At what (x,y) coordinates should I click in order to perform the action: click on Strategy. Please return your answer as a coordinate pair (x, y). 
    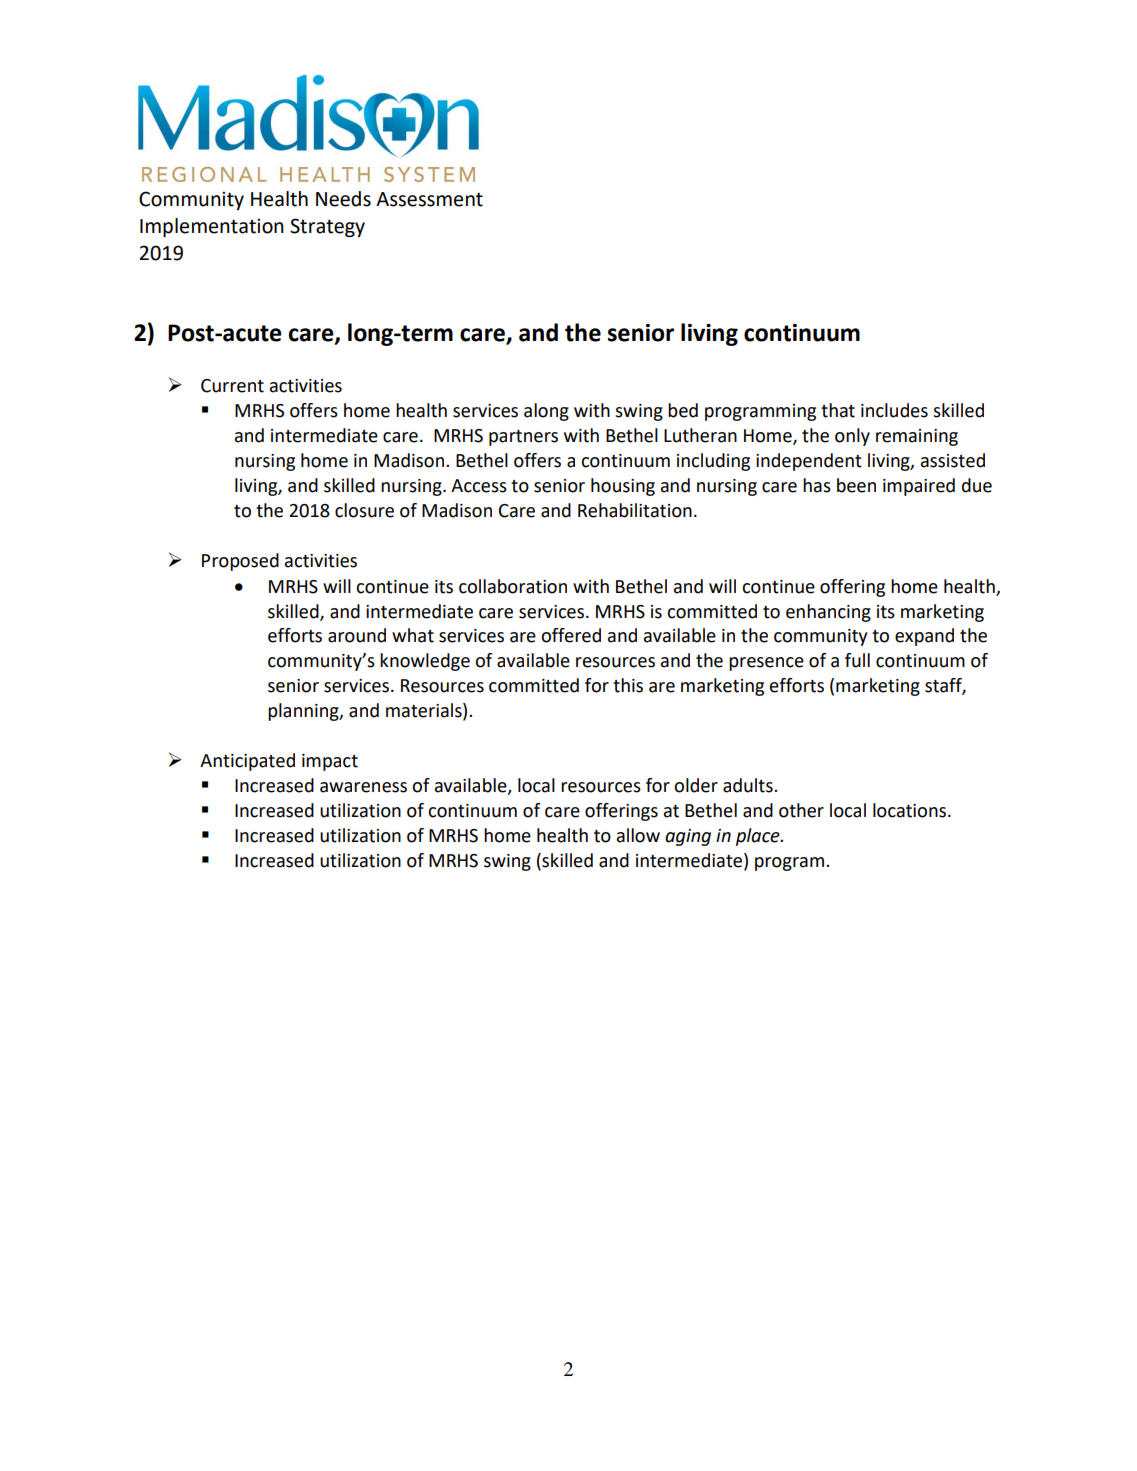
    Looking at the image, I should click on (327, 227).
